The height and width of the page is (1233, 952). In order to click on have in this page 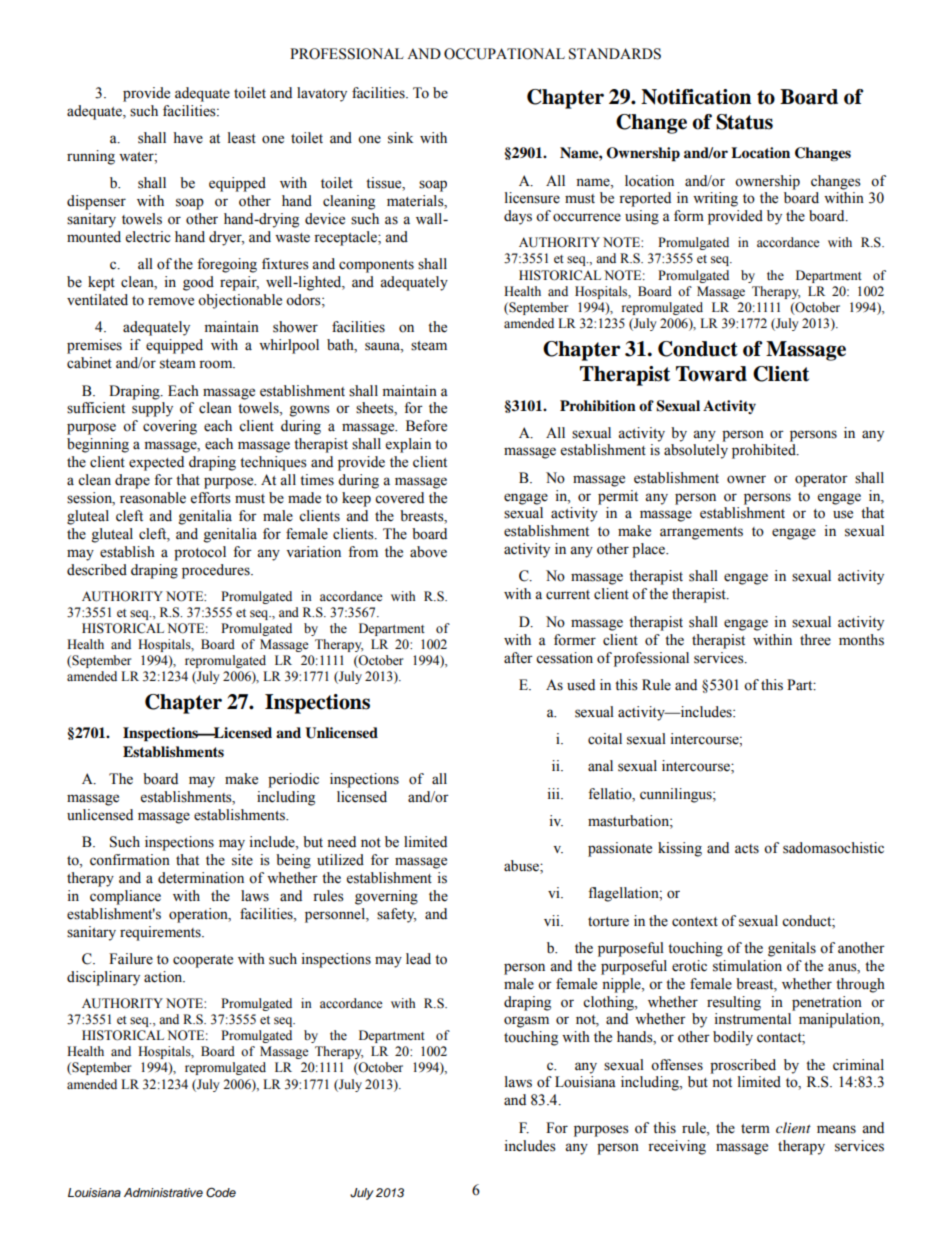, I will do `click(188, 138)`.
